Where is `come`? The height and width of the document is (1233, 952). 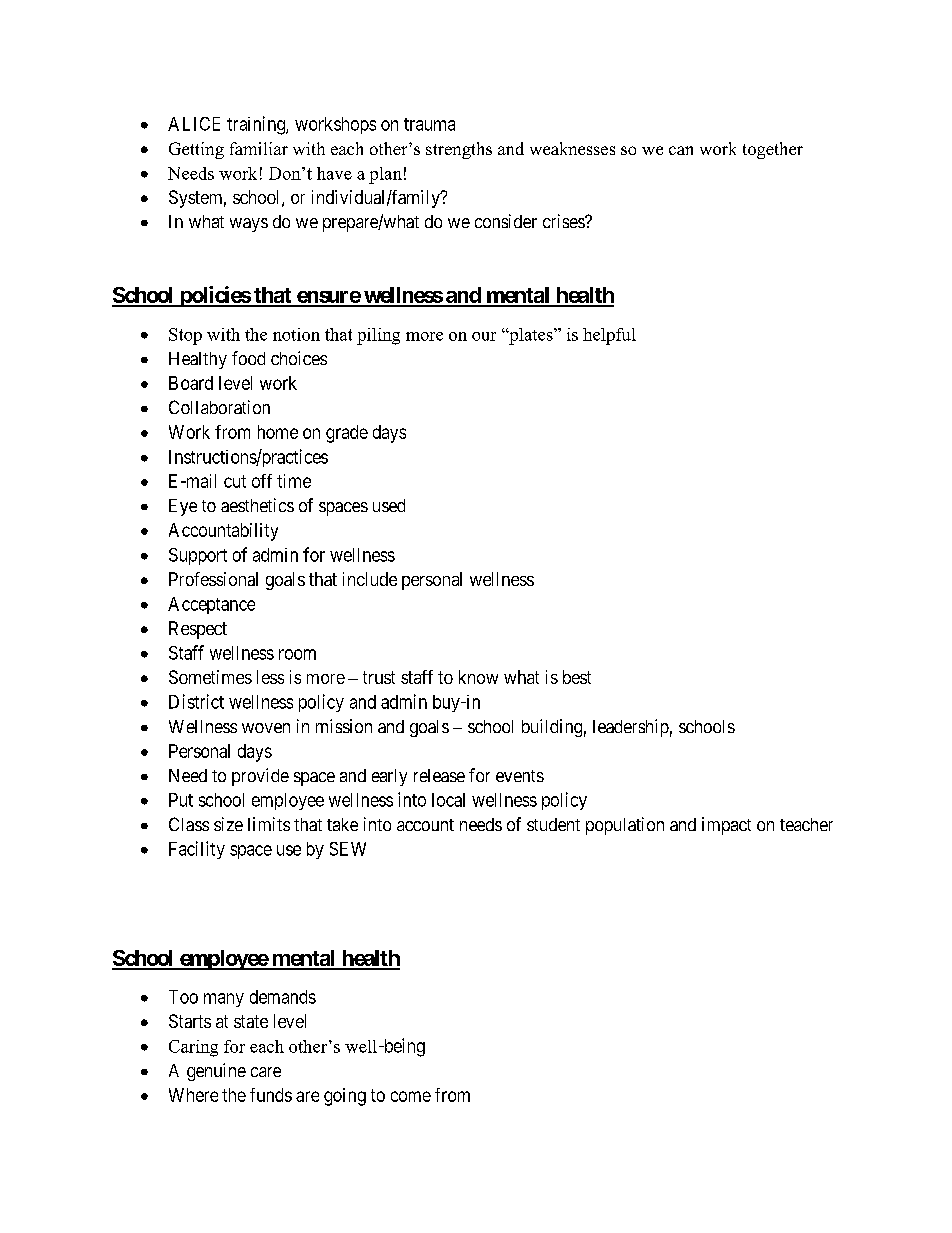 come is located at coordinates (411, 1096).
